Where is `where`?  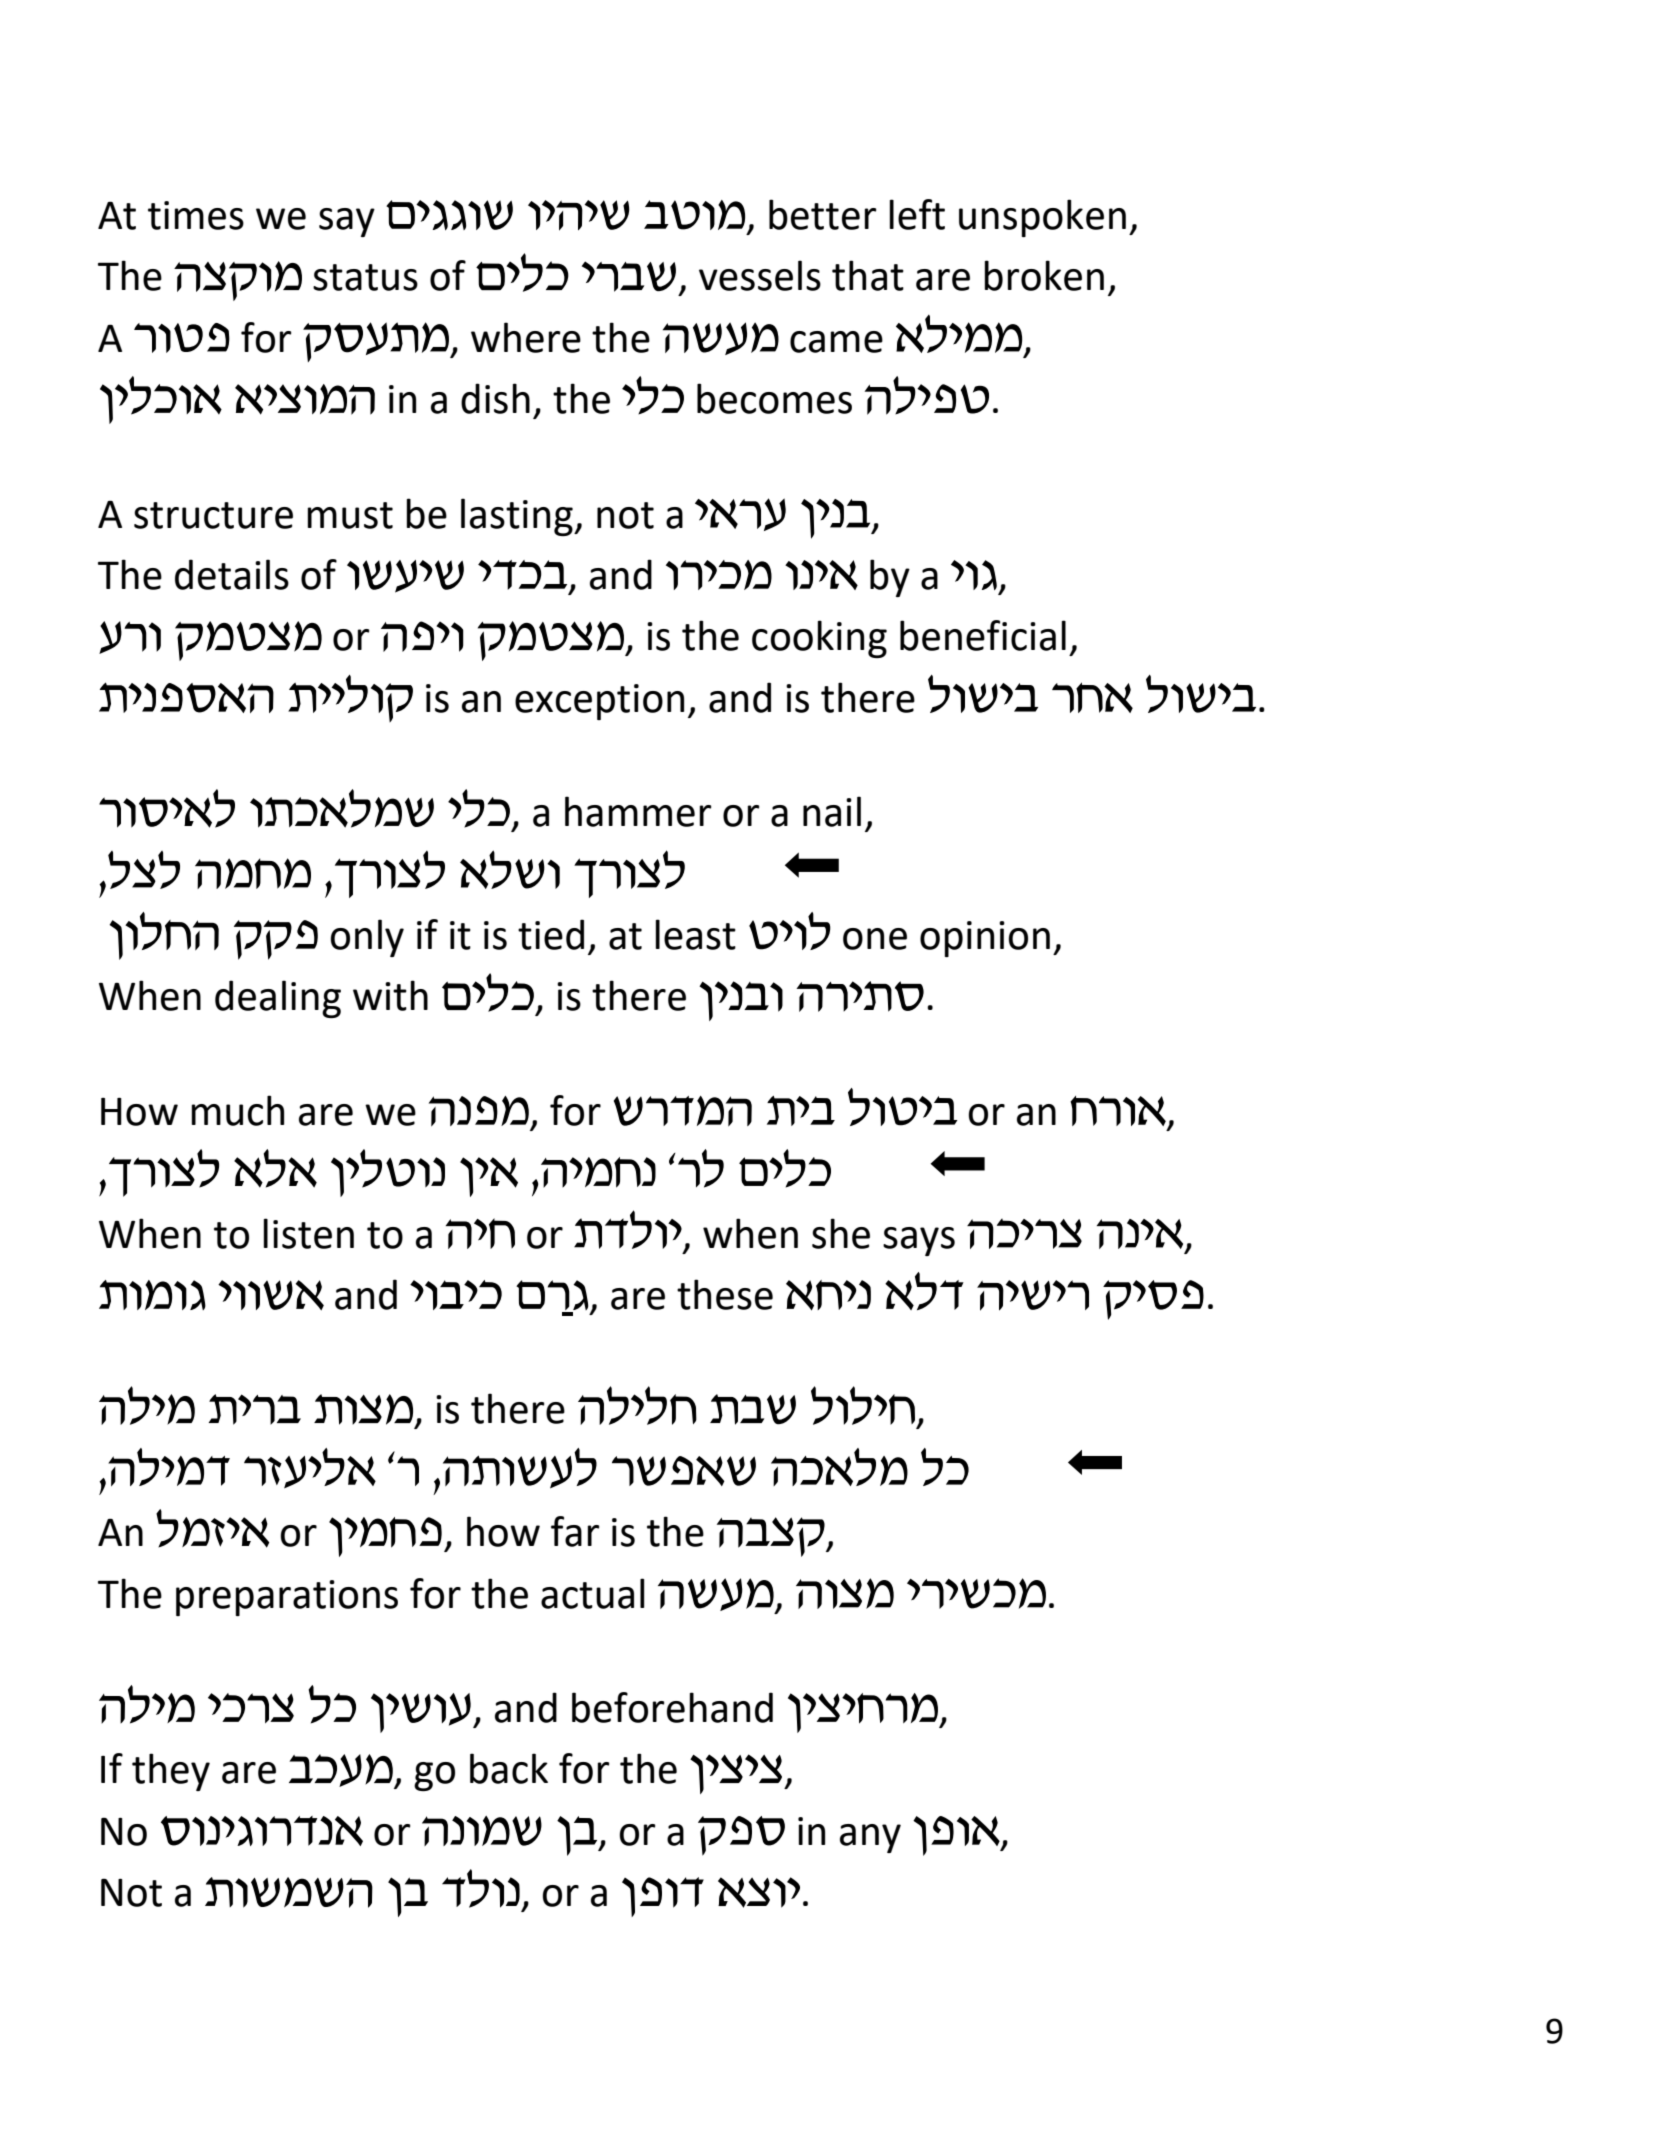
where is located at coordinates (526, 337).
